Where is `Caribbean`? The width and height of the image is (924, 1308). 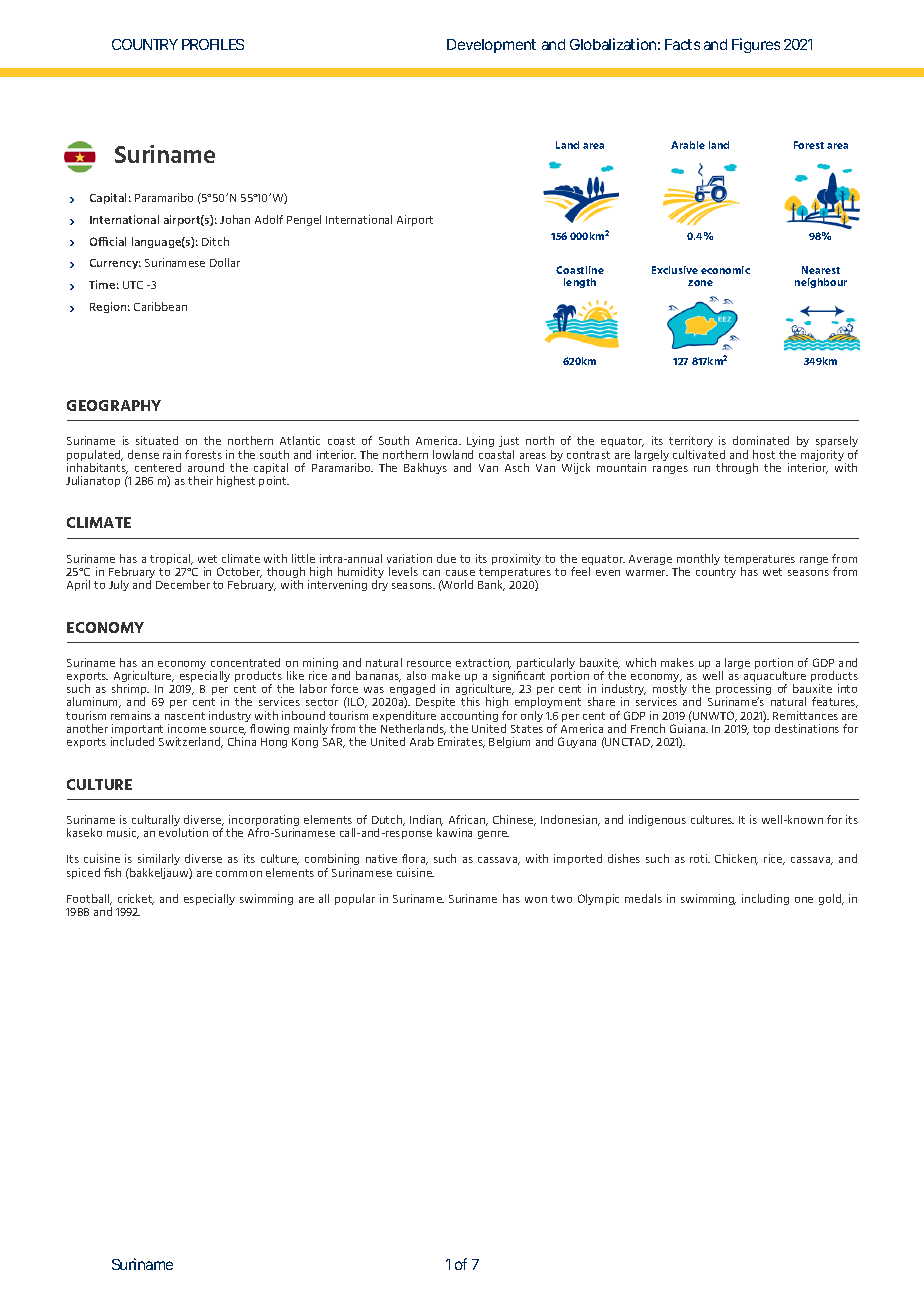 Caribbean is located at coordinates (160, 306).
